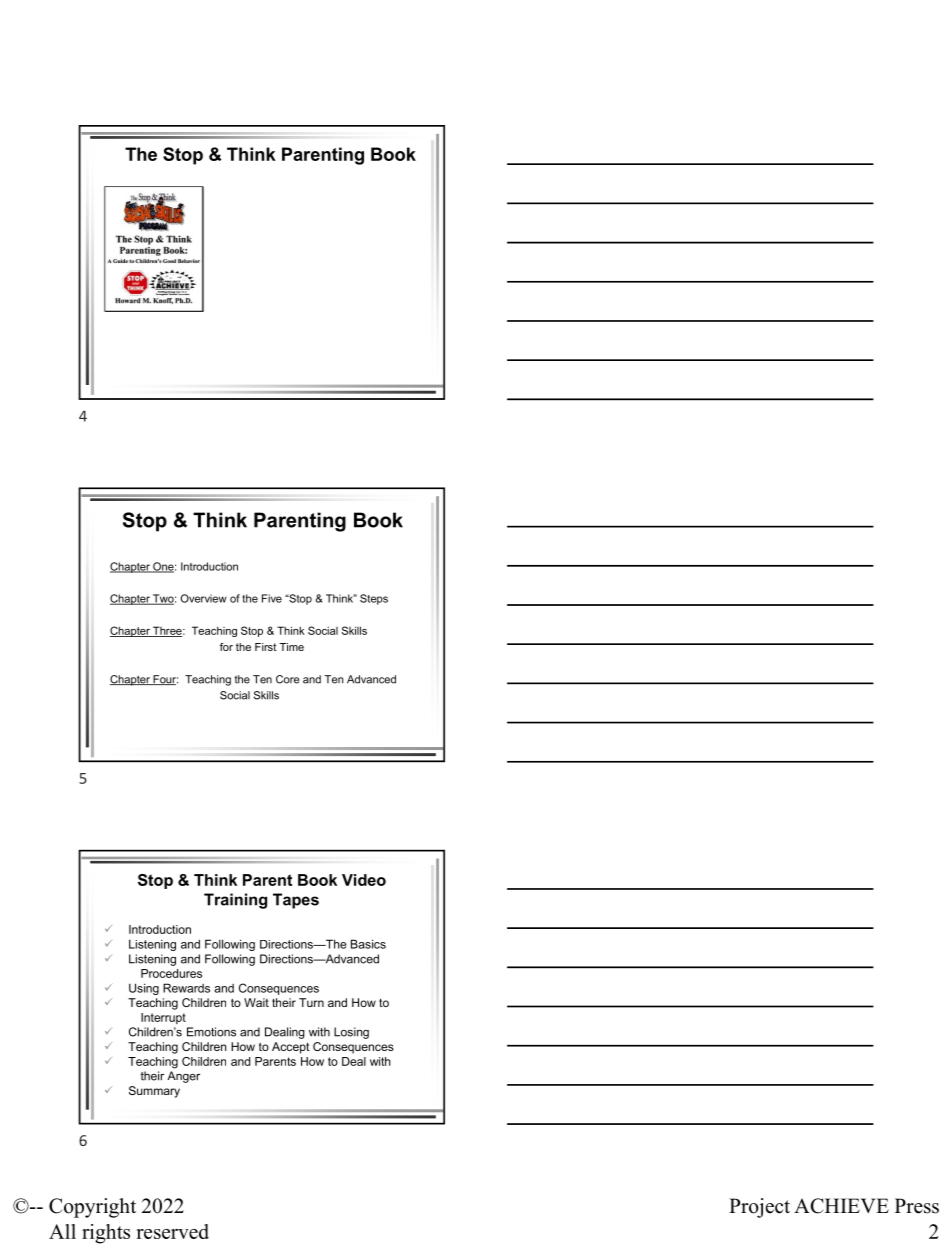  What do you see at coordinates (291, 647) in the screenshot?
I see `Time` at bounding box center [291, 647].
